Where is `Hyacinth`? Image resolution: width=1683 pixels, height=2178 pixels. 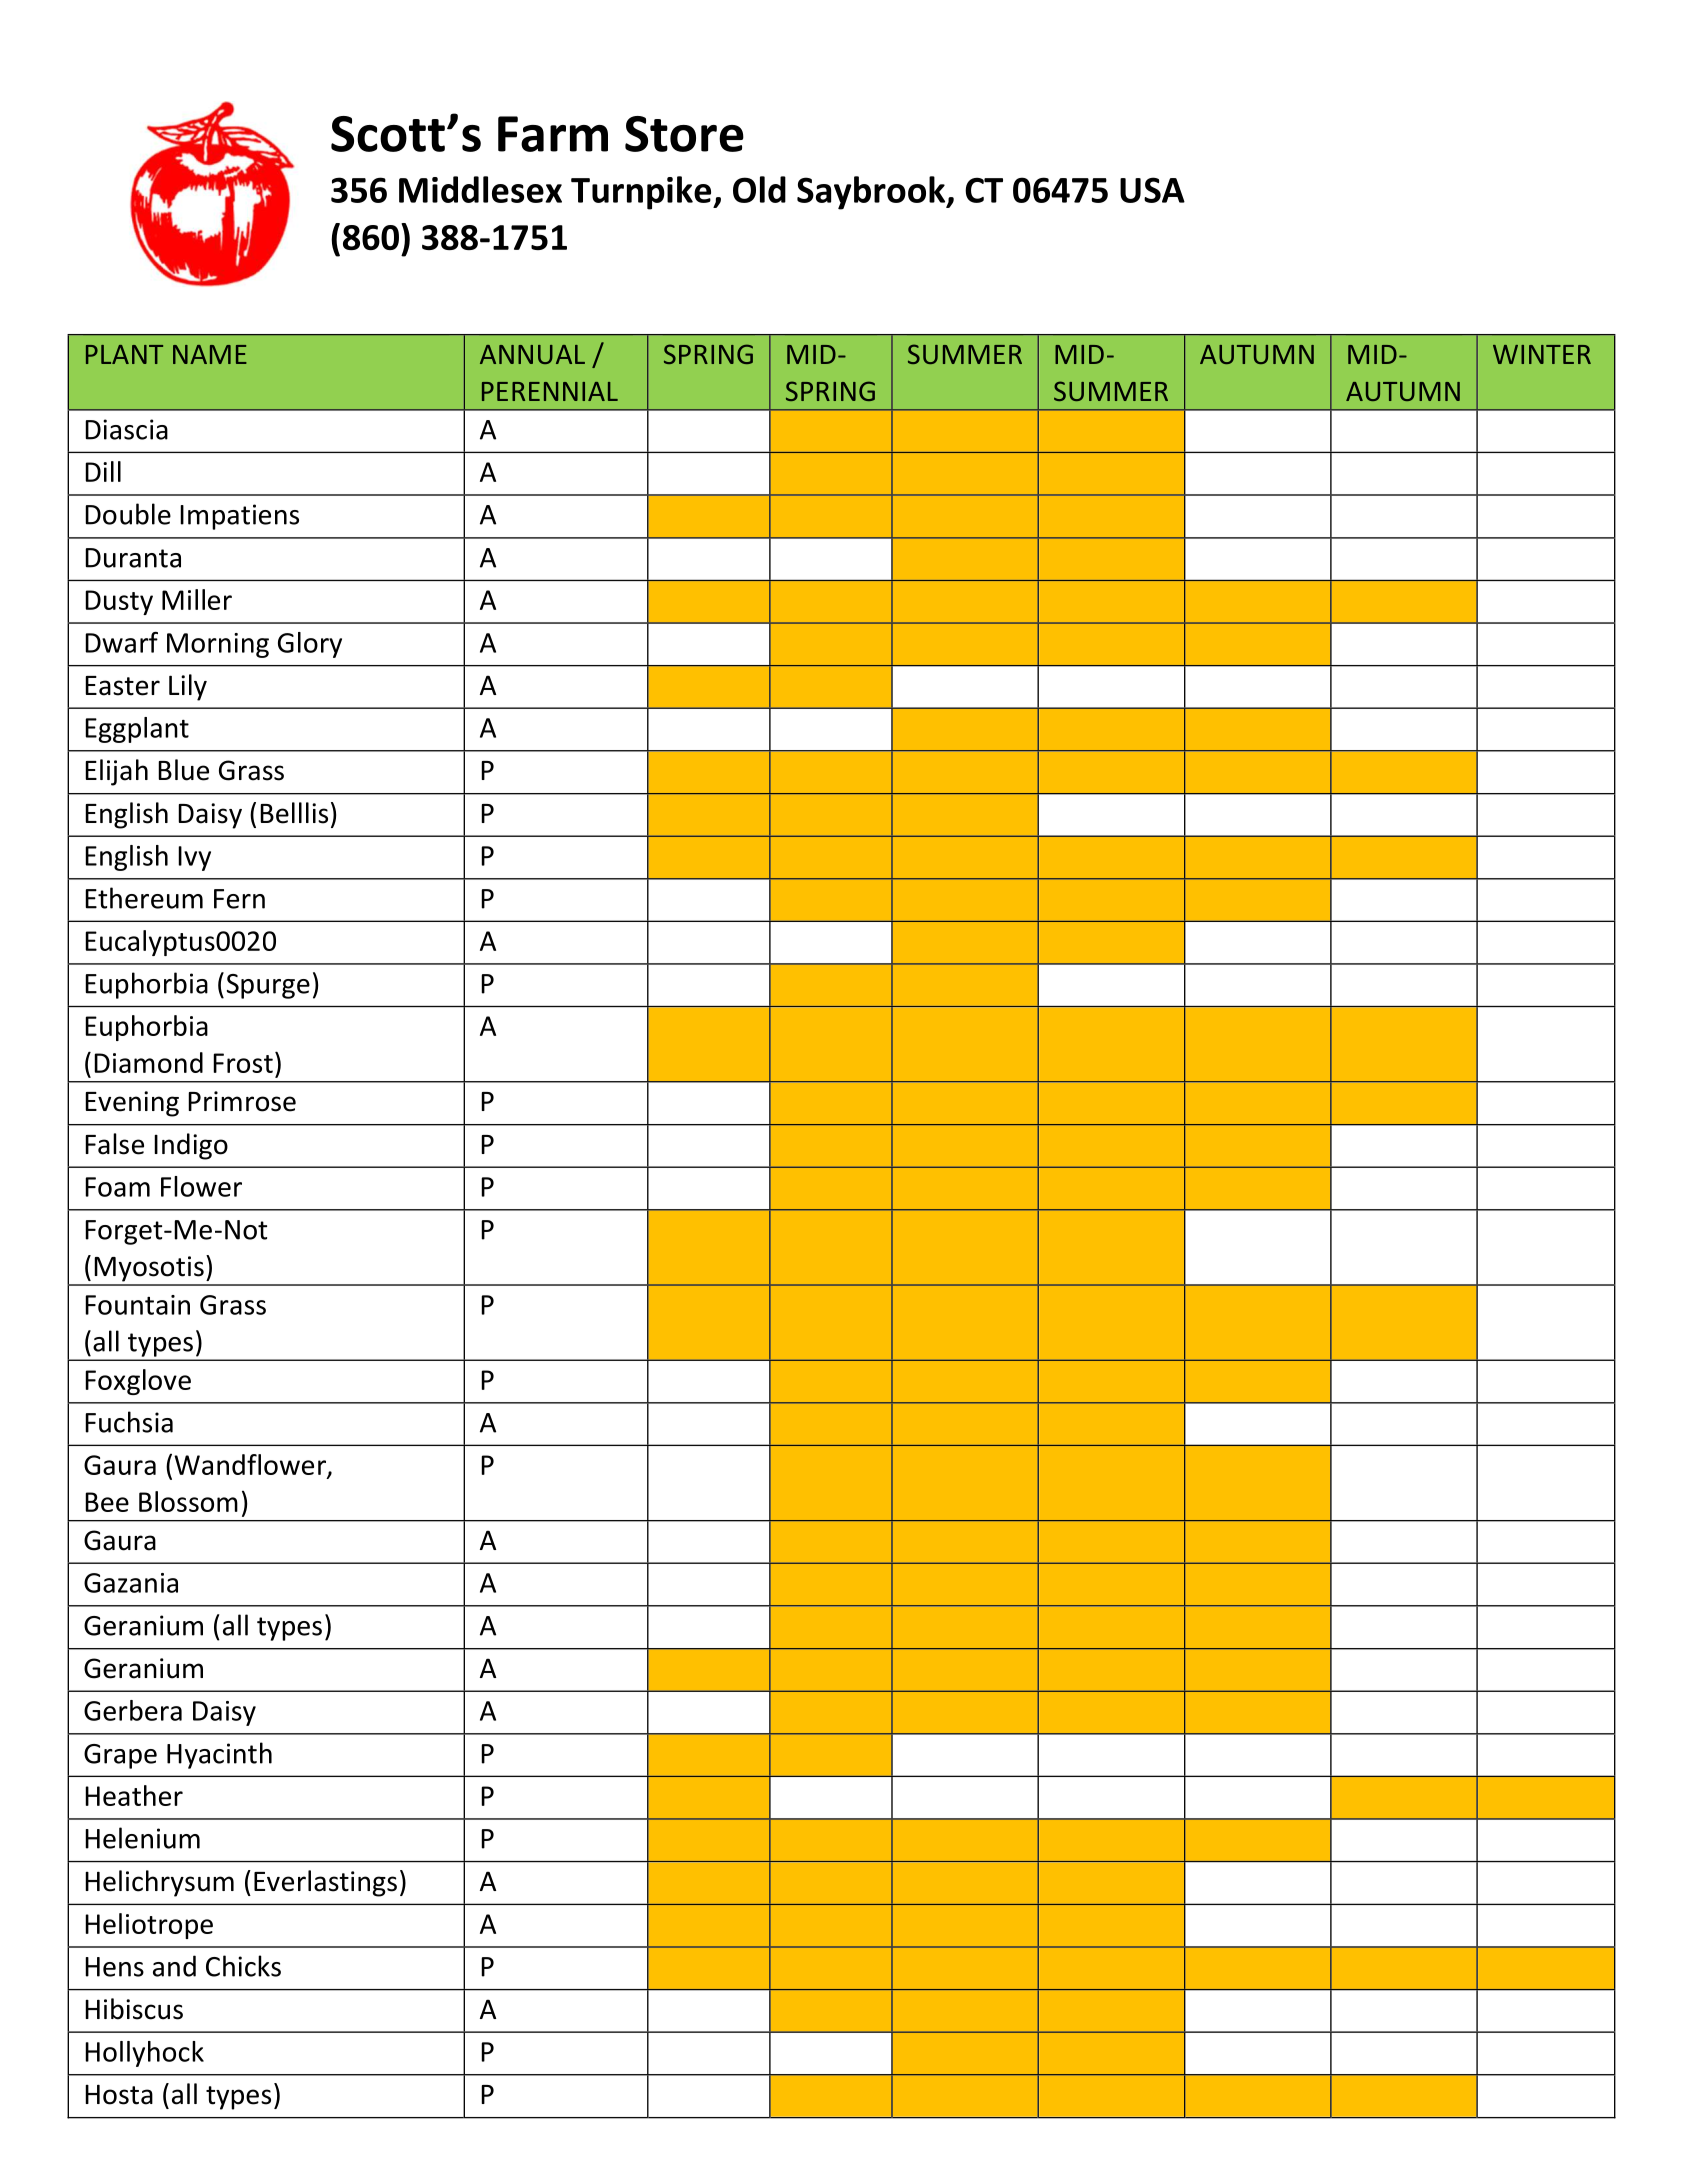 Hyacinth is located at coordinates (219, 1755).
